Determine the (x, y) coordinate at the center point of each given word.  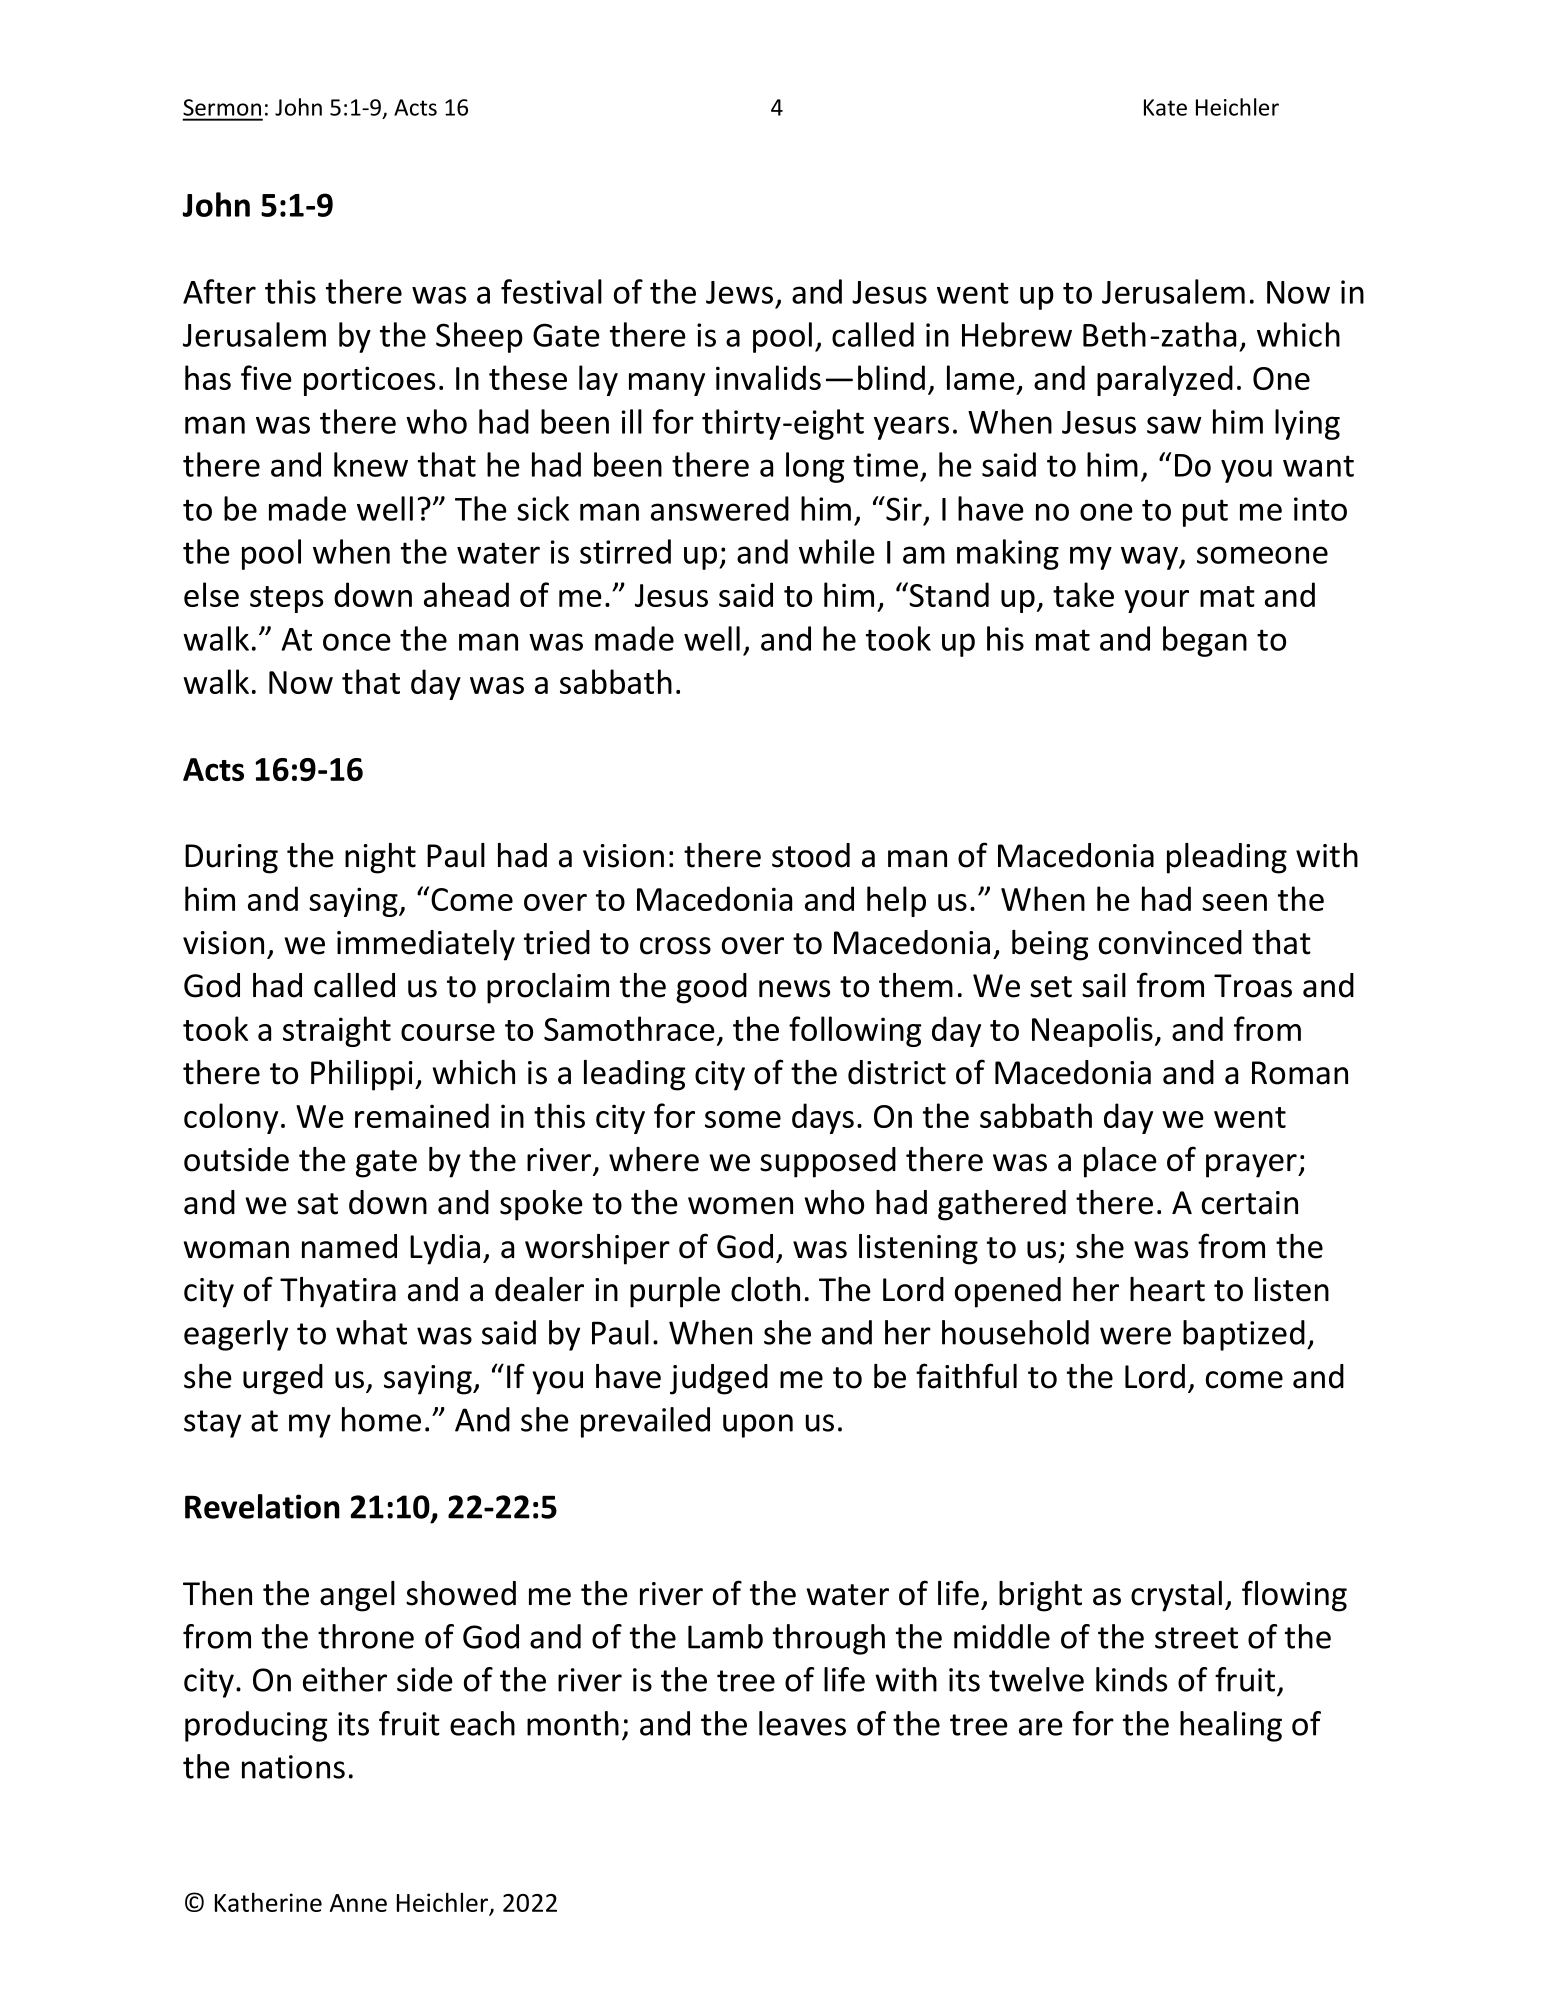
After (219, 291)
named (349, 1246)
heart (1167, 1289)
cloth (765, 1289)
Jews (739, 292)
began (1205, 641)
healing (1231, 1726)
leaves (802, 1723)
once (357, 642)
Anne (358, 1903)
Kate (1165, 107)
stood (811, 855)
